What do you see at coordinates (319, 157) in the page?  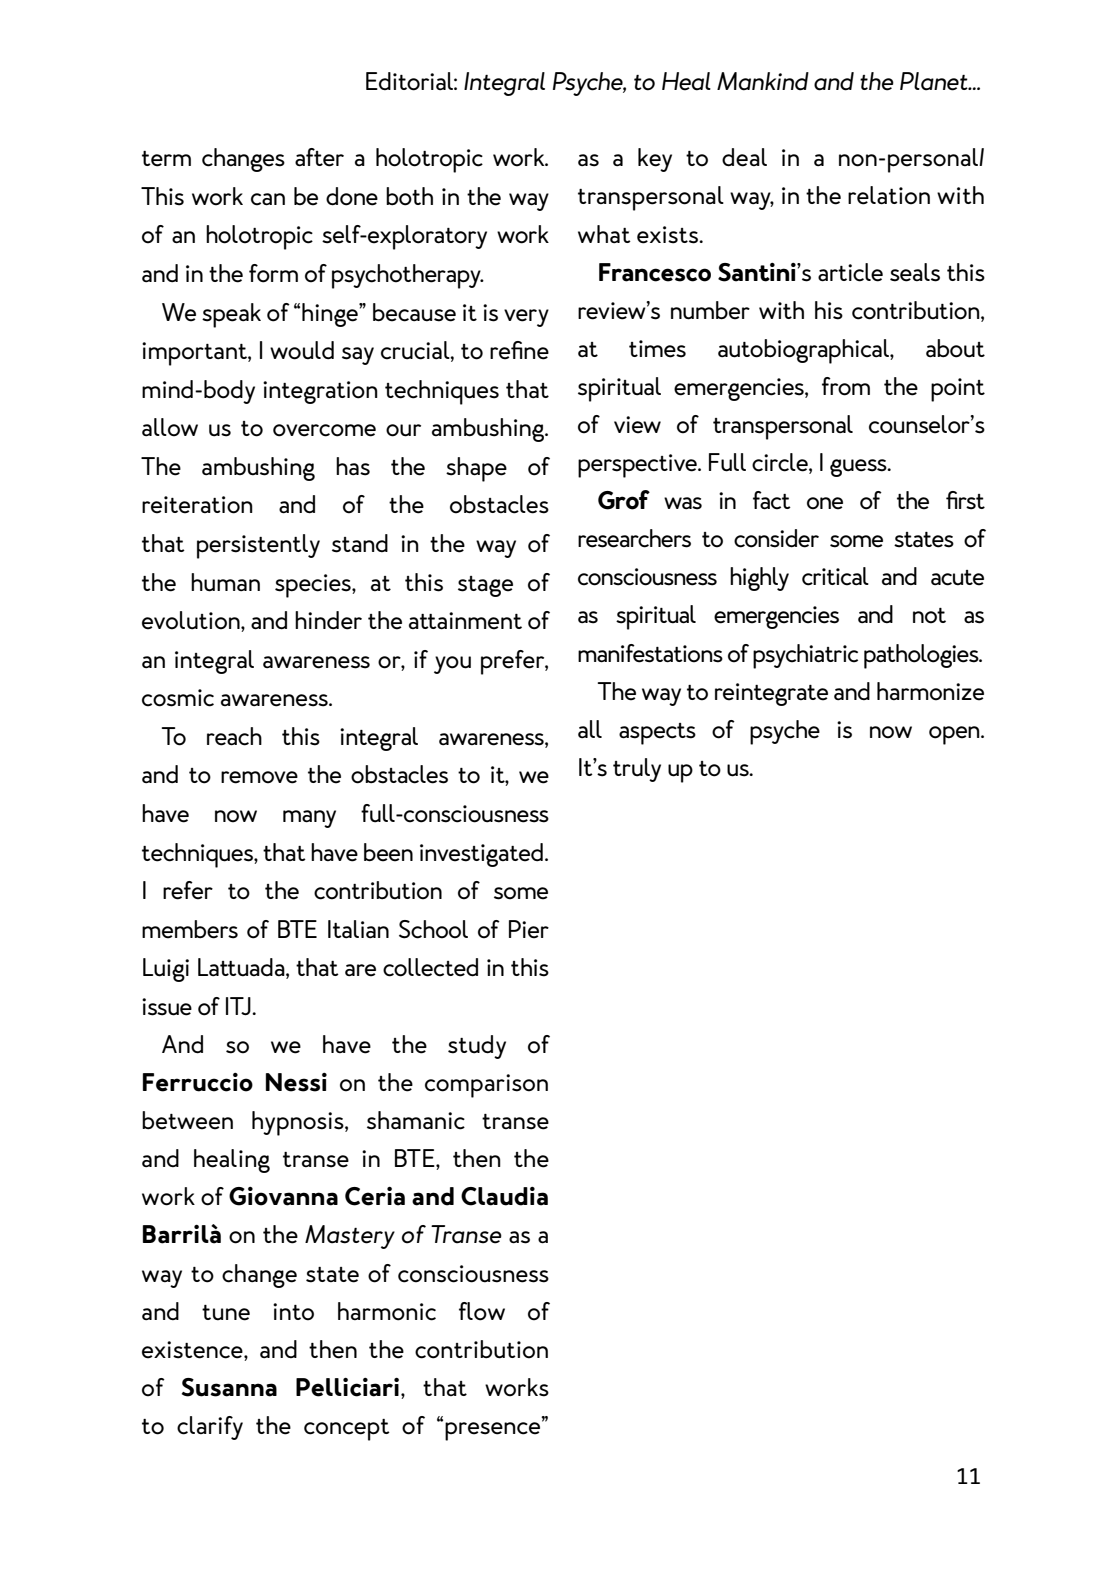 I see `after` at bounding box center [319, 157].
